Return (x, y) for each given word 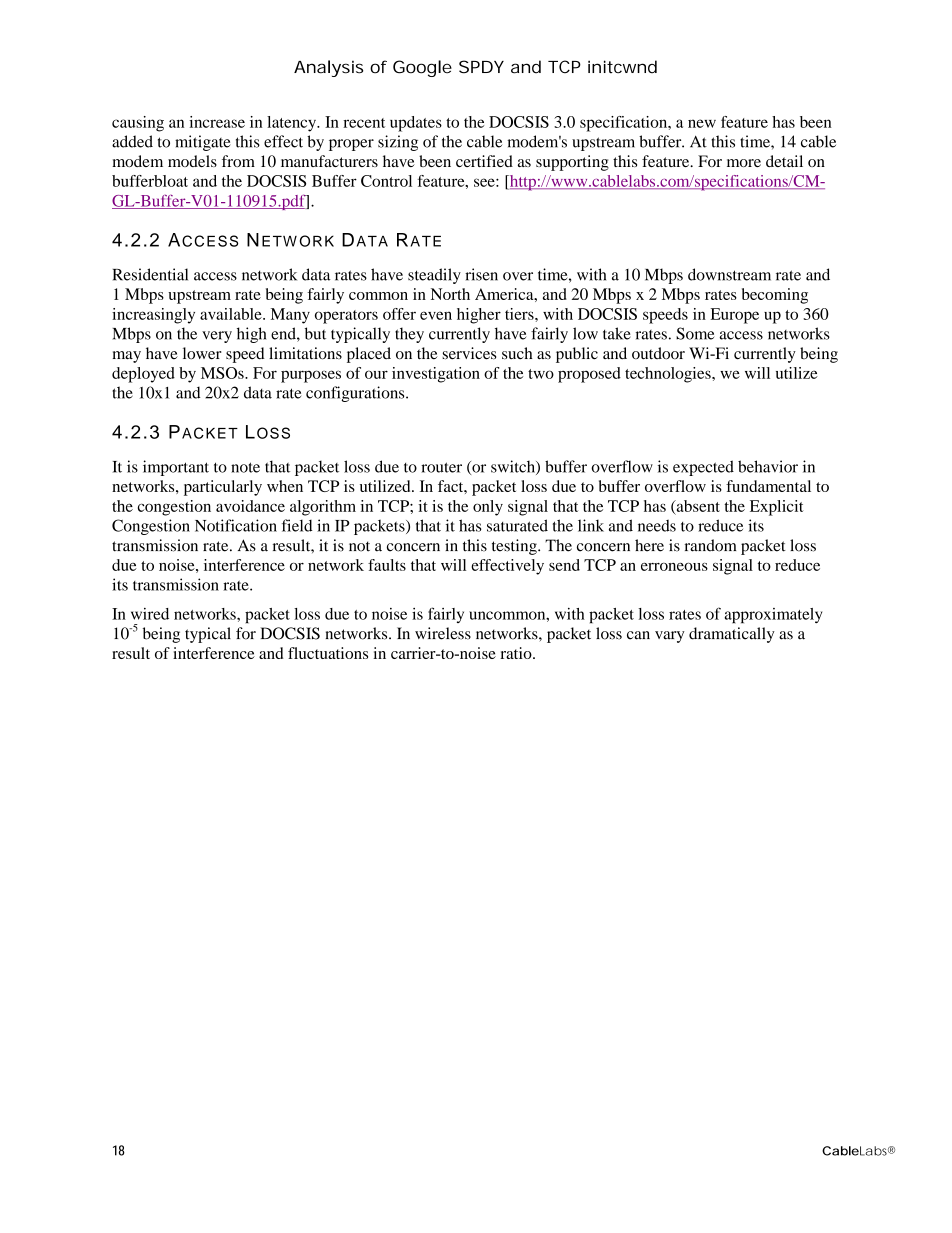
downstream (729, 274)
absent (697, 507)
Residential (150, 274)
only (488, 508)
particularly (223, 488)
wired (150, 614)
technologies (669, 375)
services (469, 353)
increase (217, 122)
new (702, 123)
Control (386, 181)
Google (422, 68)
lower (202, 353)
